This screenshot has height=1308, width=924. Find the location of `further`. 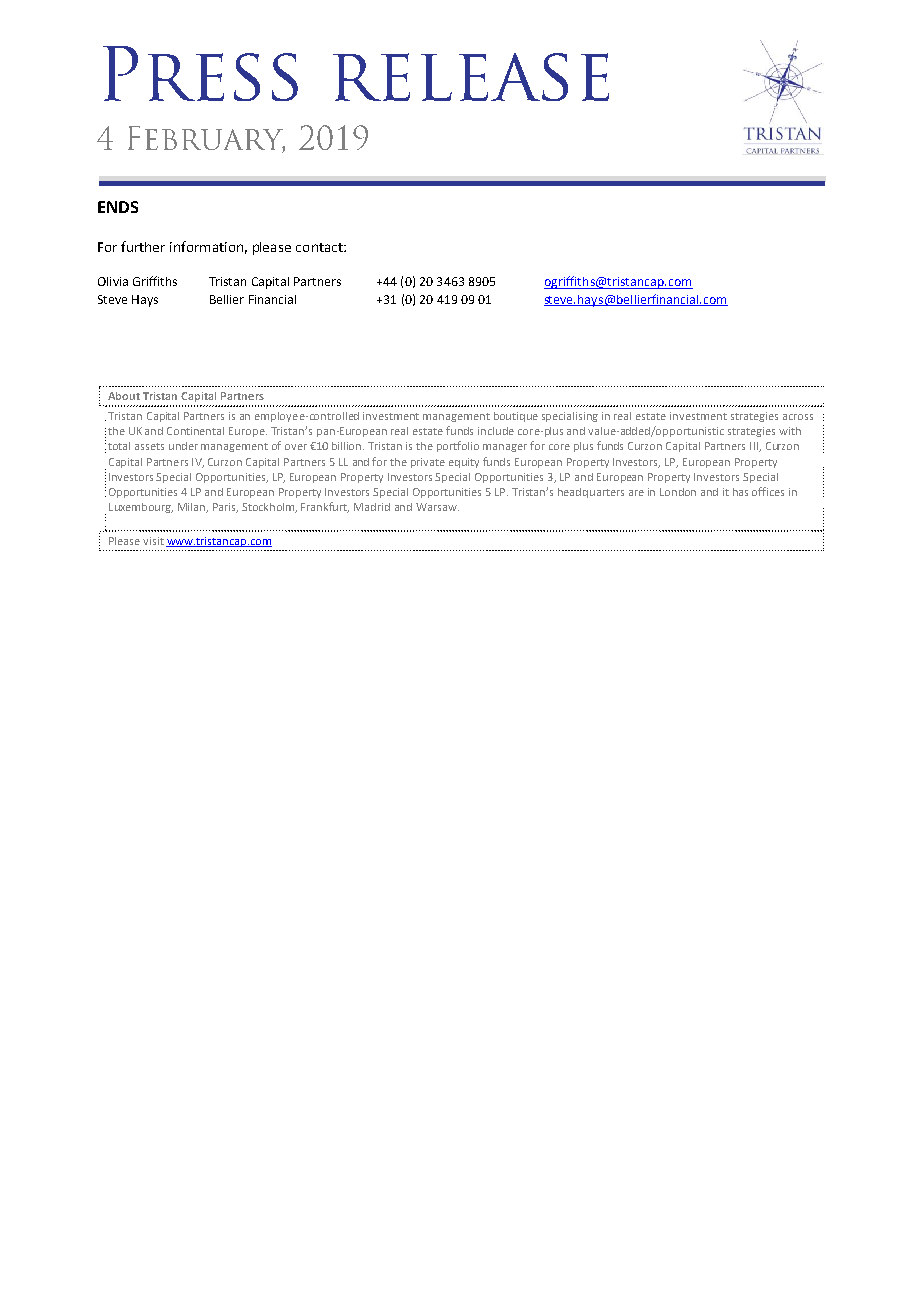

further is located at coordinates (143, 246).
